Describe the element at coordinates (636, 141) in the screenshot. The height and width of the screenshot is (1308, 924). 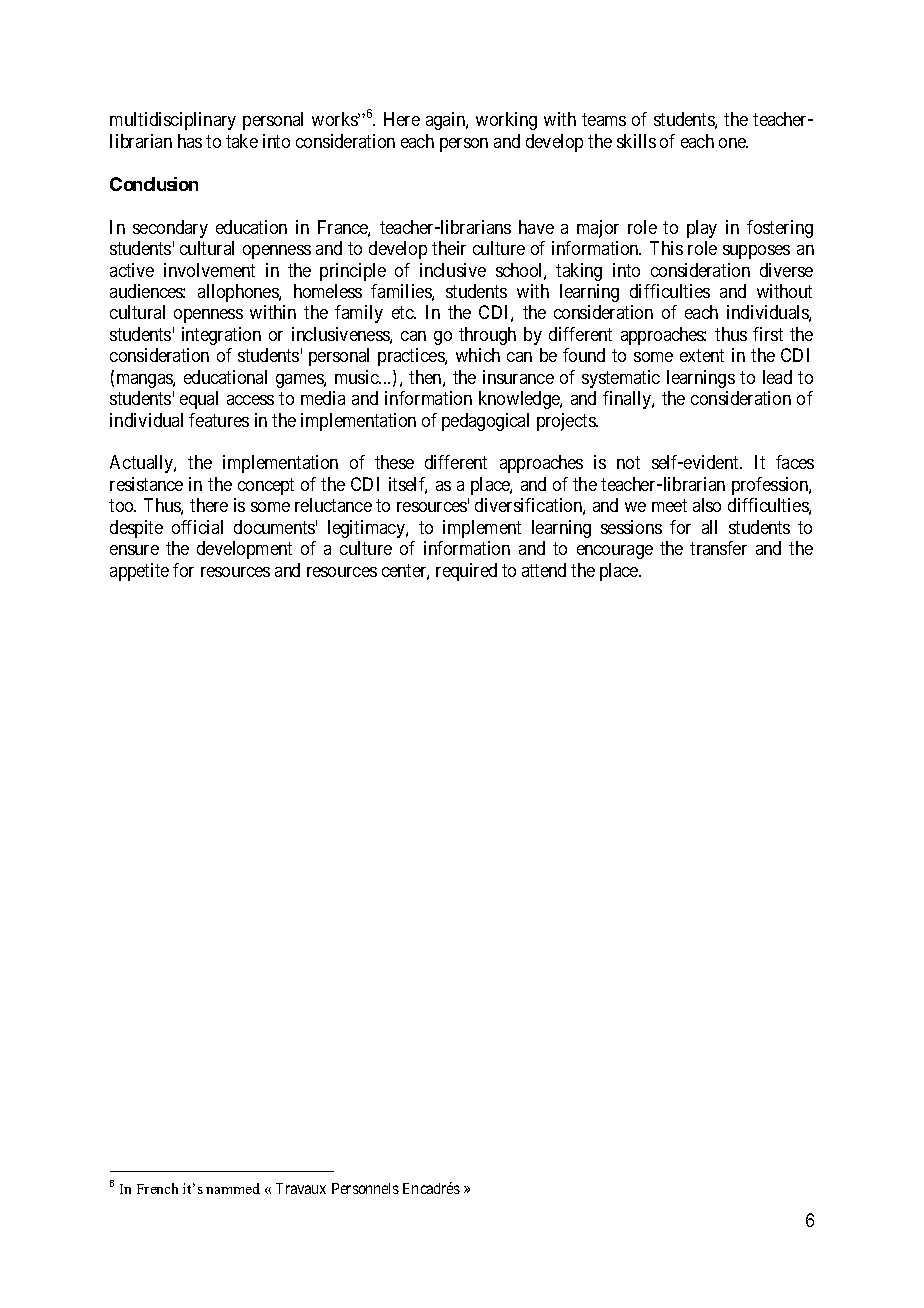
I see `skills` at that location.
